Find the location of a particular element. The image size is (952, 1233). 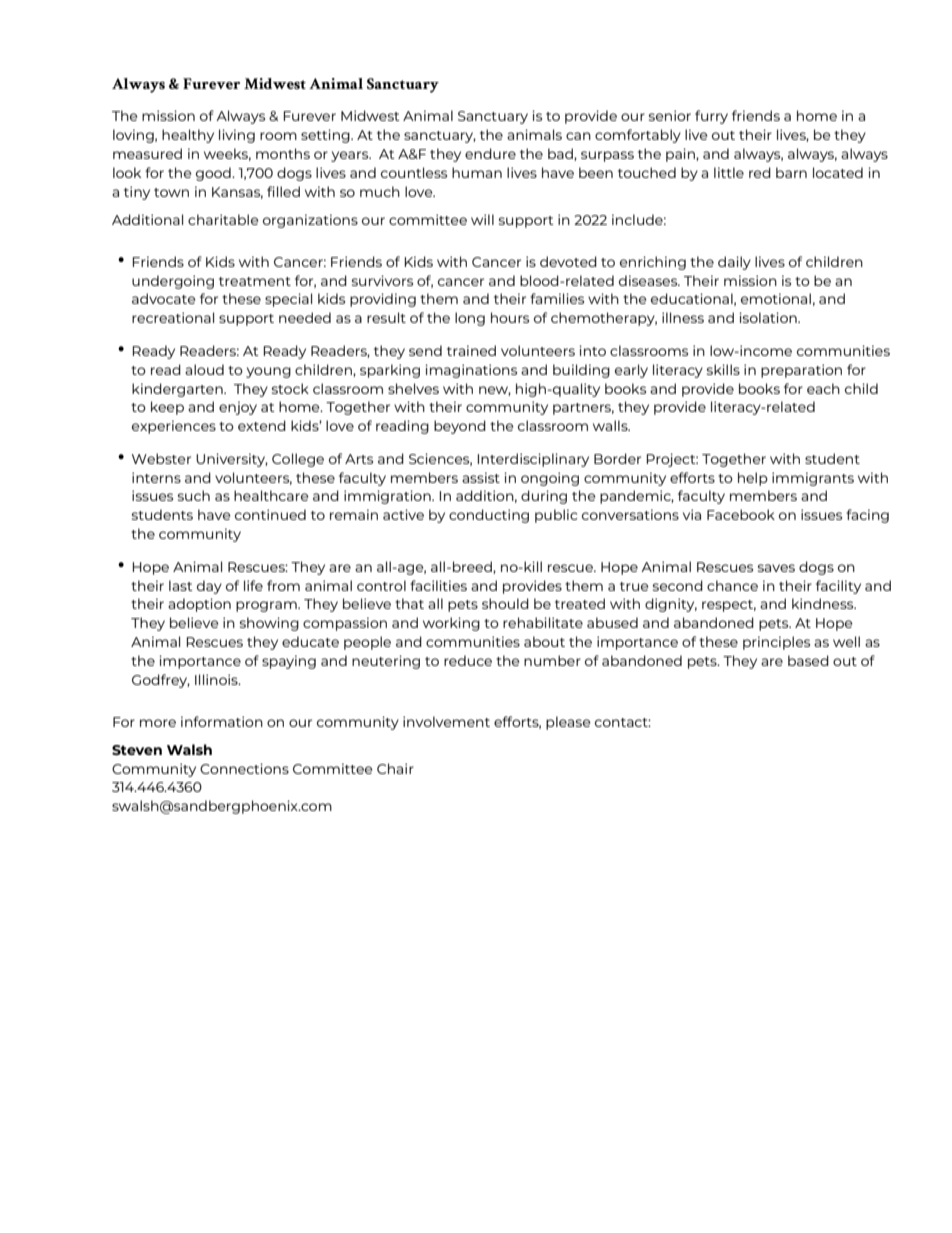

living is located at coordinates (237, 136).
